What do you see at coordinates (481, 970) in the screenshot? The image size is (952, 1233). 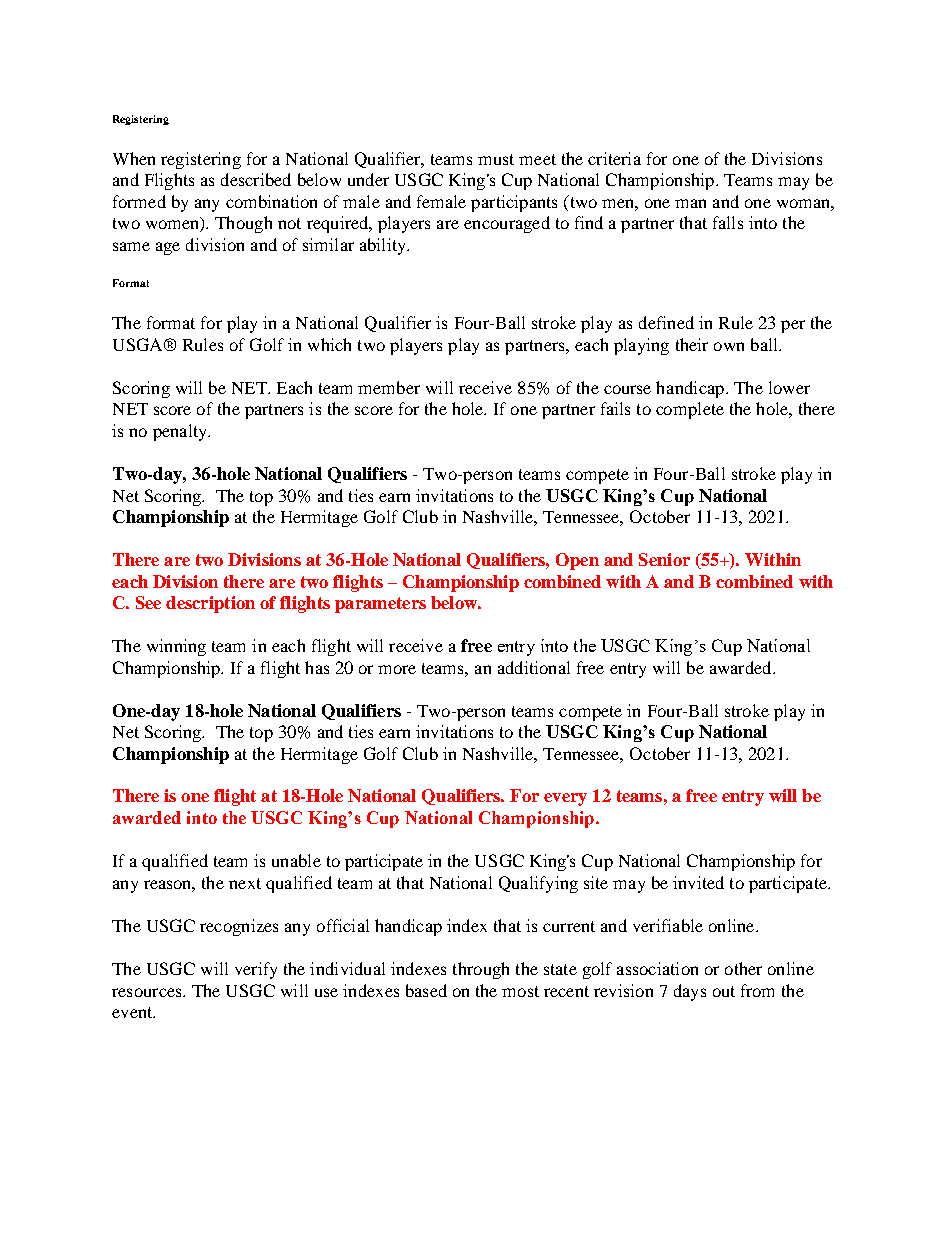 I see `through` at bounding box center [481, 970].
